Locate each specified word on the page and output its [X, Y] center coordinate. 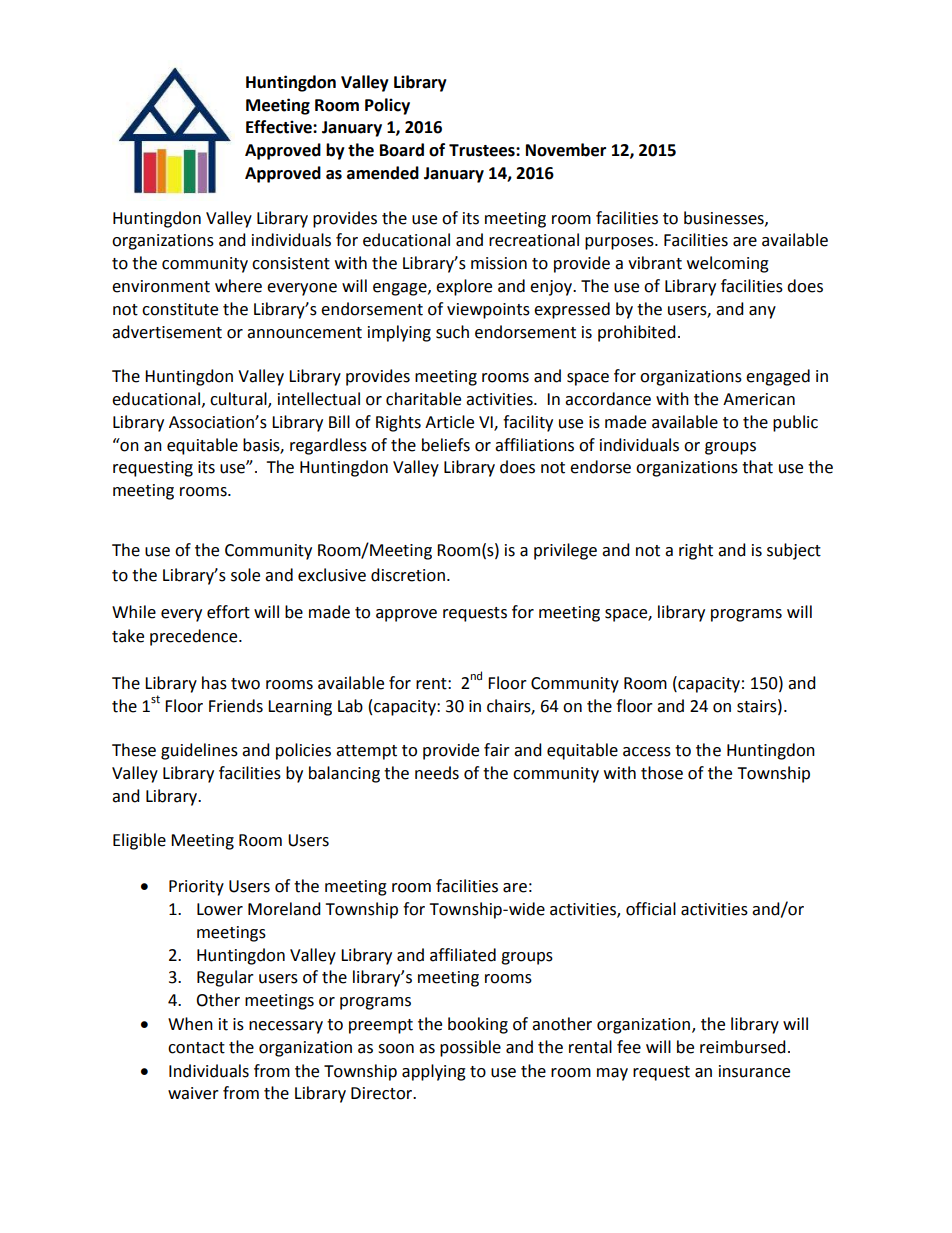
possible [470, 1048]
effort [228, 612]
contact [196, 1048]
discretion [408, 575]
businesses [725, 218]
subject [794, 551]
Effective [280, 127]
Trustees [483, 150]
